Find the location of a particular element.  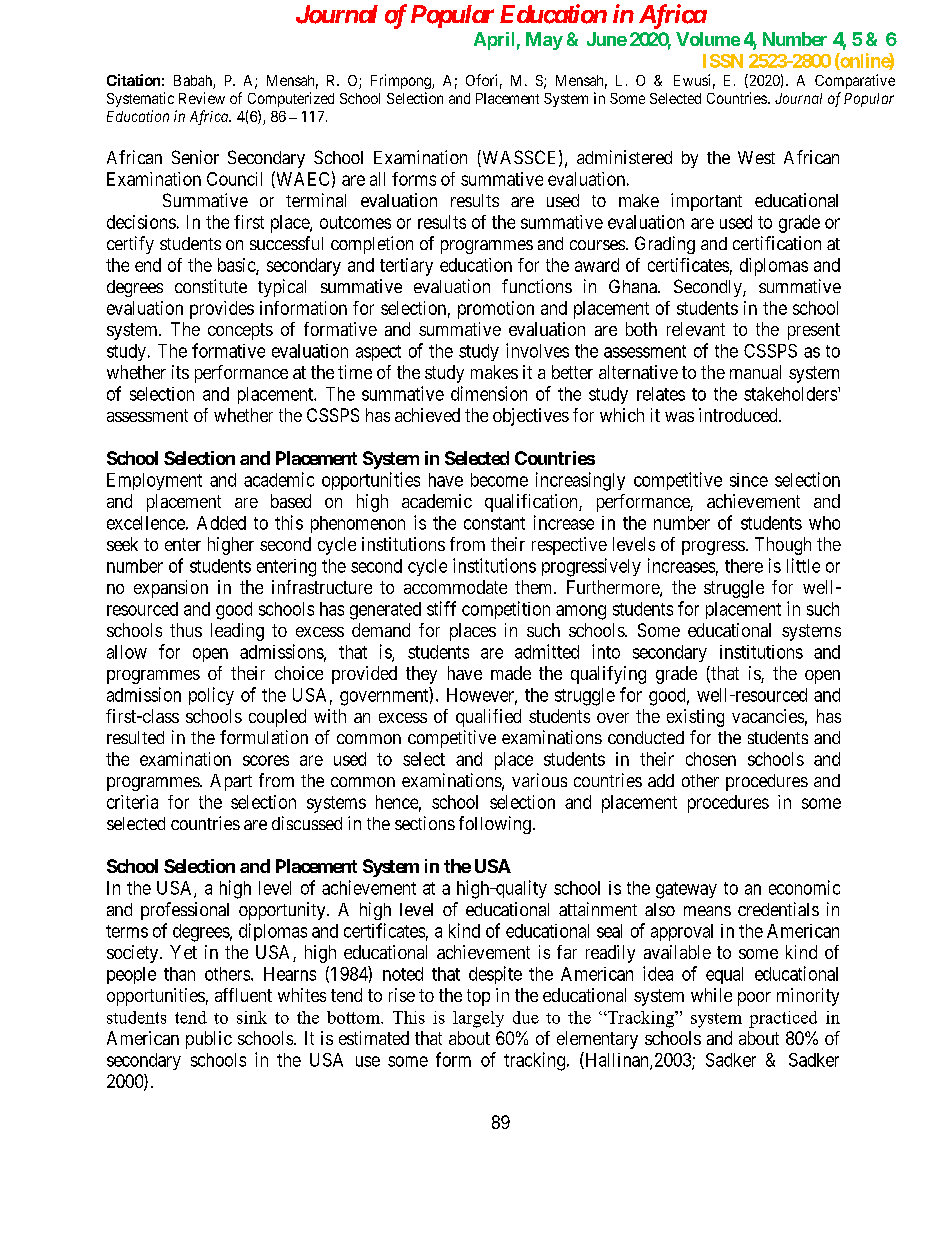

affluent is located at coordinates (243, 995).
